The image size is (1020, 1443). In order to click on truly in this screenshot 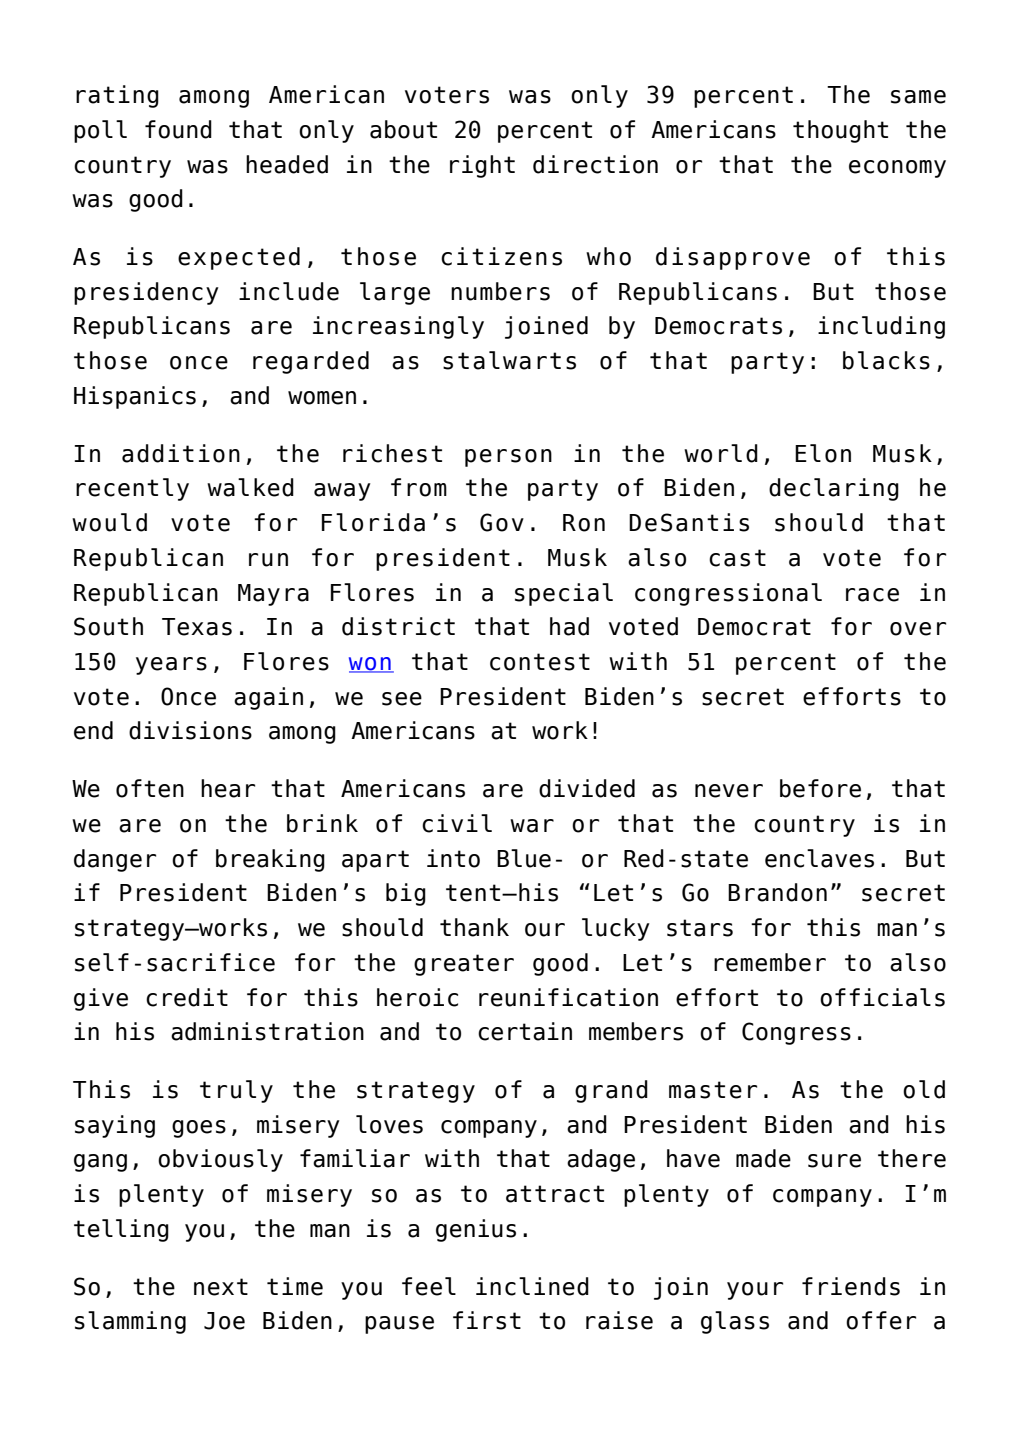, I will do `click(236, 1091)`.
